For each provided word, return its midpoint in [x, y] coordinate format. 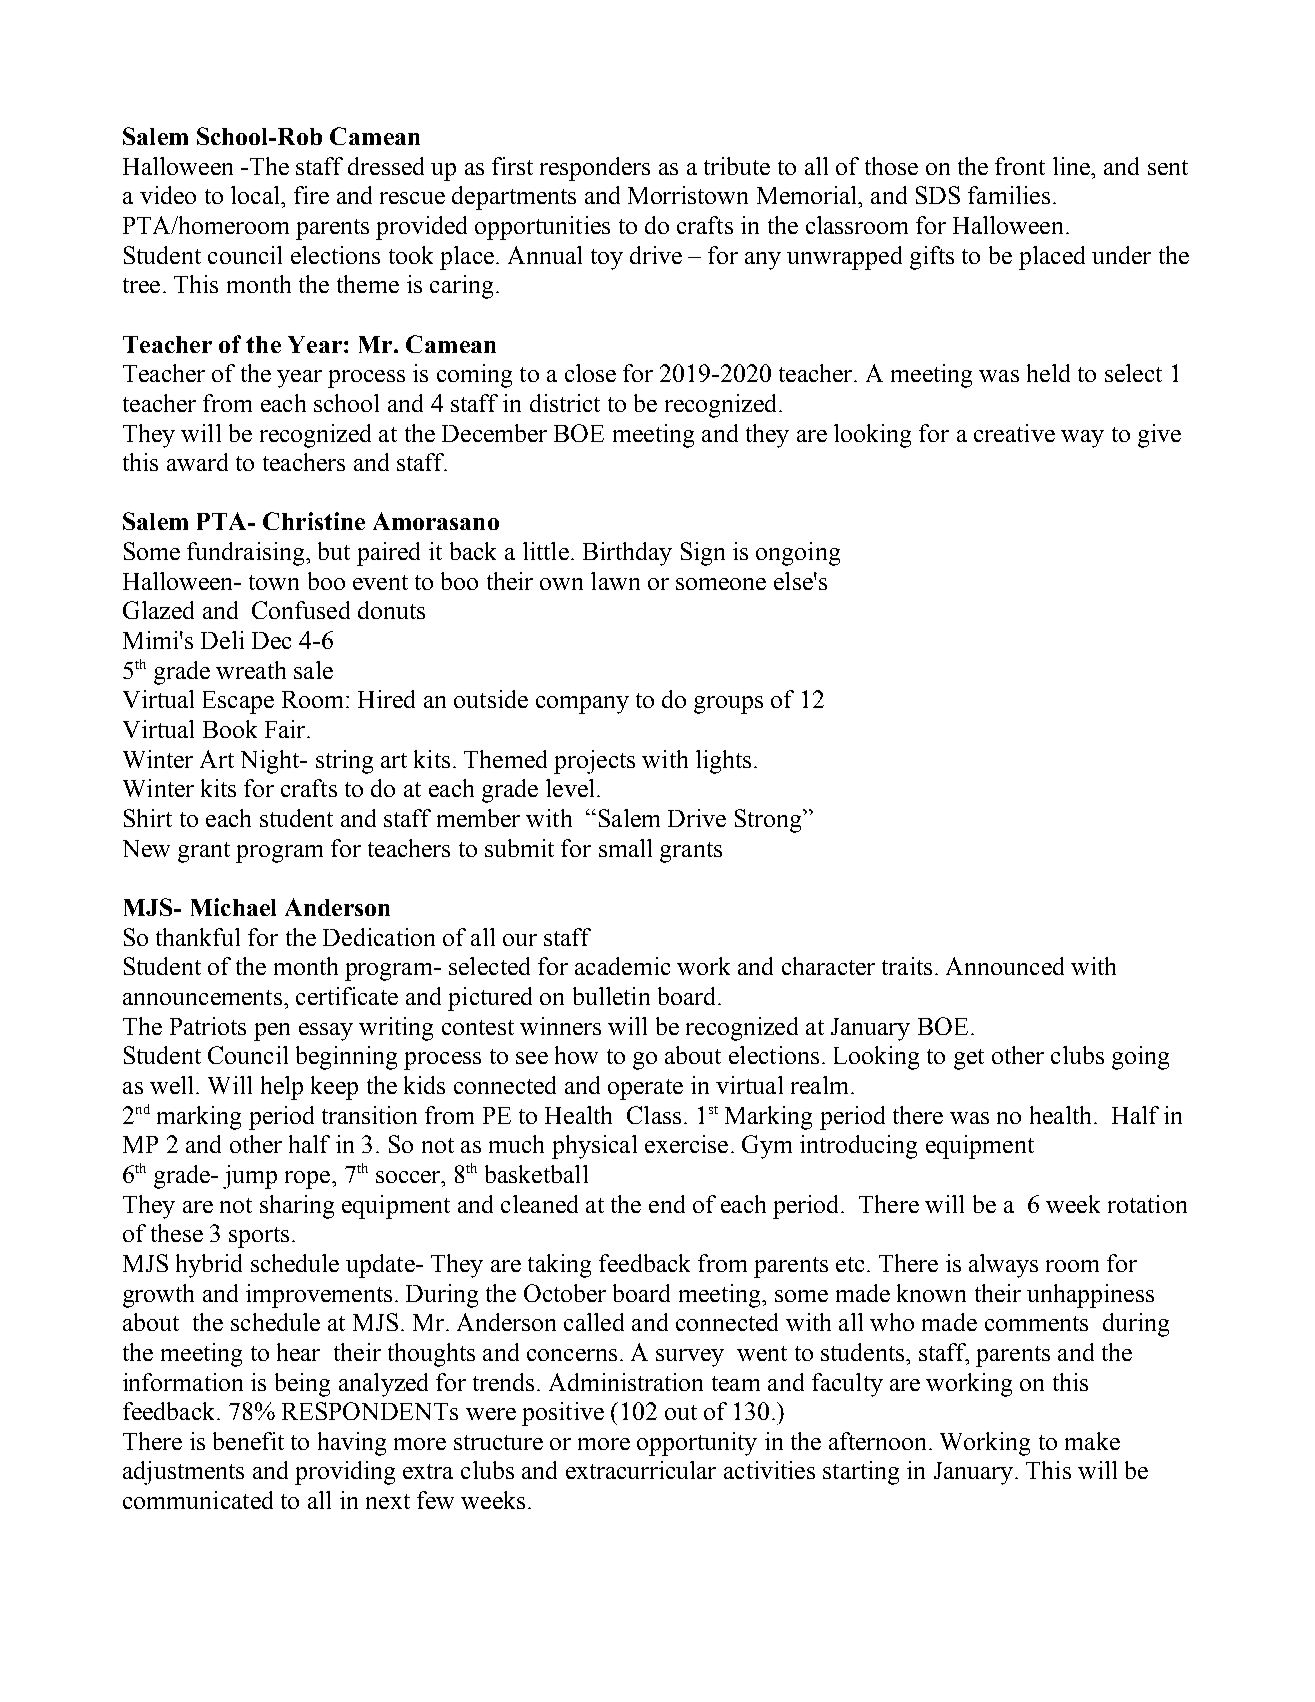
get [969, 1059]
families [1009, 195]
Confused [301, 610]
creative [1014, 433]
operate [645, 1089]
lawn [615, 581]
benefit [248, 1441]
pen [272, 1032]
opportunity [697, 1444]
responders [595, 169]
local [256, 195]
